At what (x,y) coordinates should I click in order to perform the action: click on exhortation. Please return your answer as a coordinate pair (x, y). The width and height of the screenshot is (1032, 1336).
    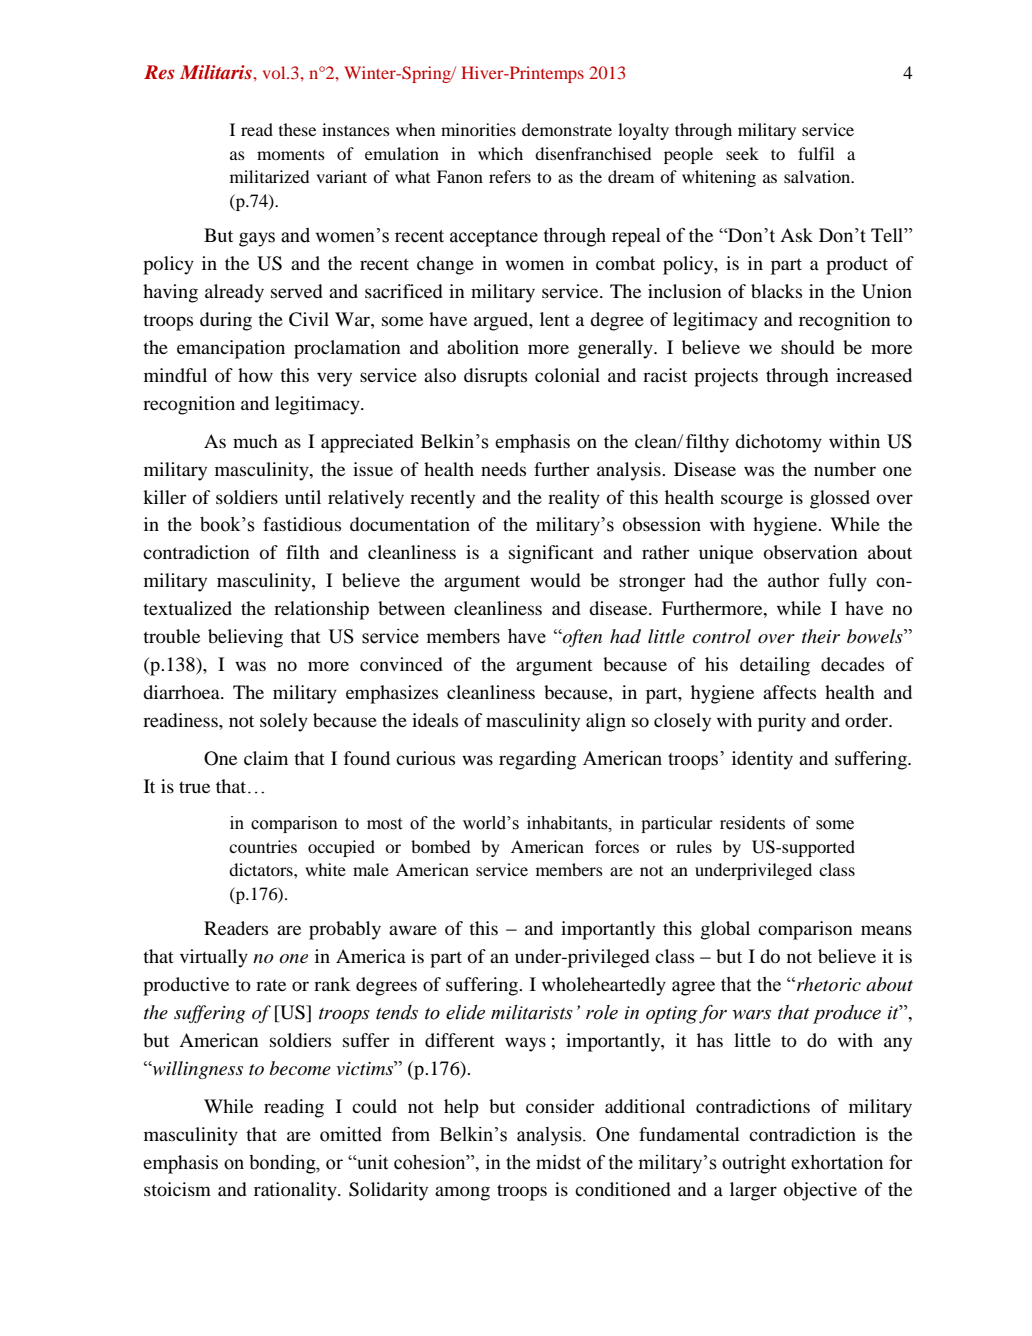
    Looking at the image, I should click on (837, 1162).
